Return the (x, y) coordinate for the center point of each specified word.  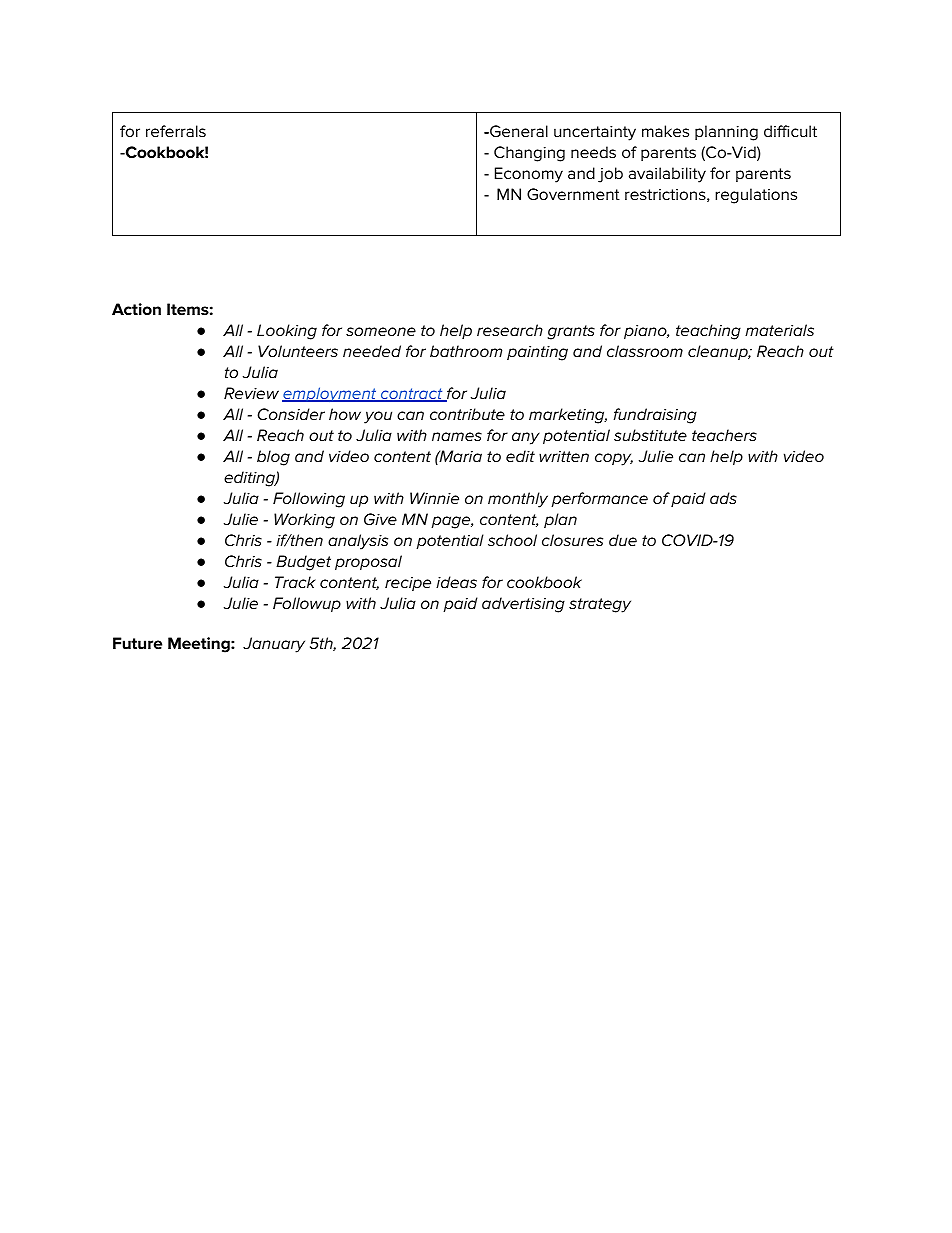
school (512, 540)
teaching (708, 332)
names (457, 436)
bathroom (466, 351)
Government (573, 194)
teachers (724, 435)
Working (304, 521)
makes (665, 131)
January (274, 645)
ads (723, 498)
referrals (176, 131)
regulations (756, 196)
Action (136, 309)
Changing (529, 154)
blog (273, 458)
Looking (287, 332)
